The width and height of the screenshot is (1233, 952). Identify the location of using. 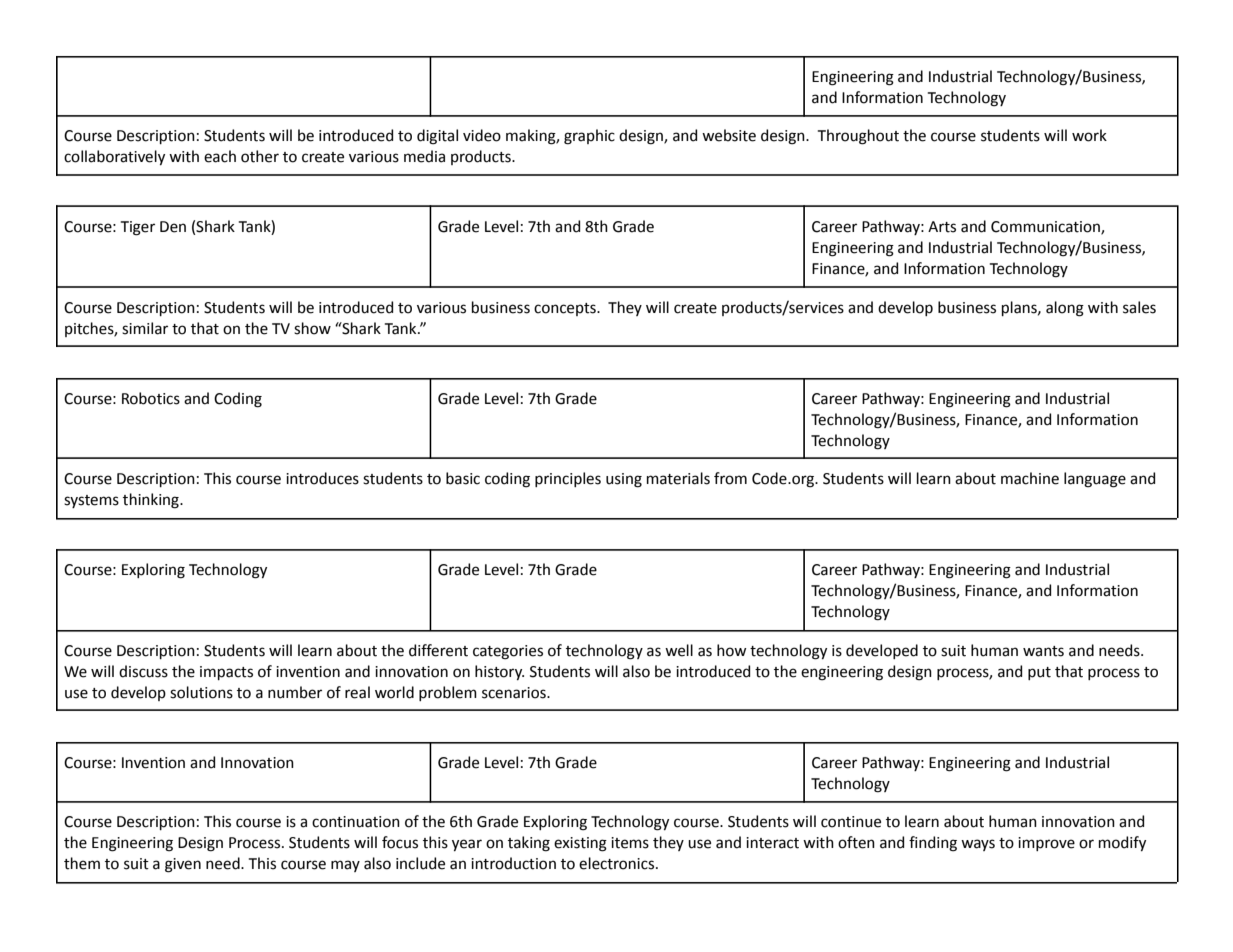
(624, 480).
